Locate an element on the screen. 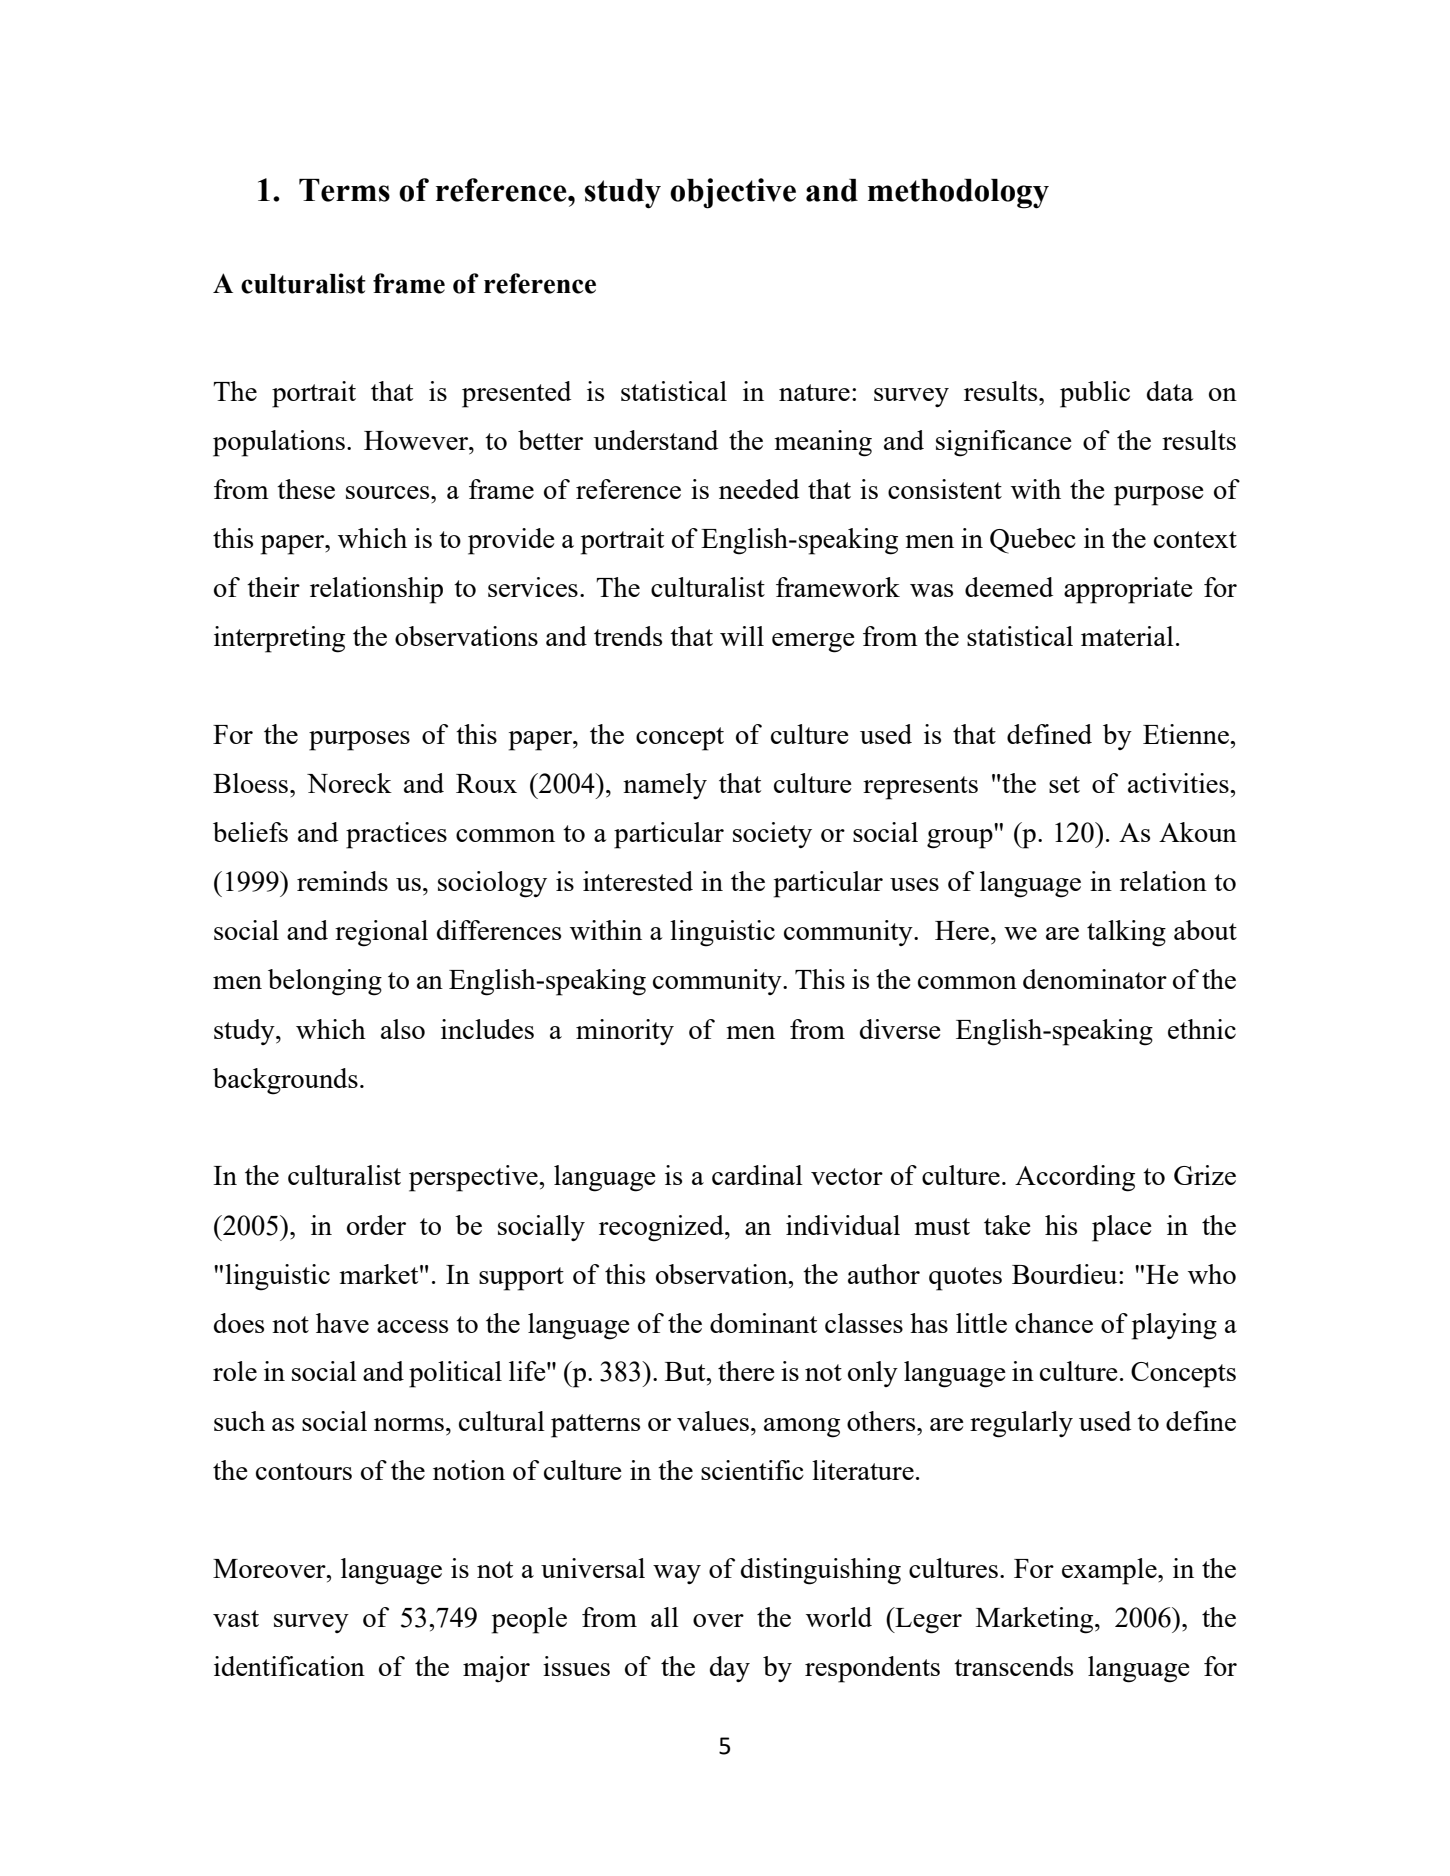  According is located at coordinates (1075, 1178).
